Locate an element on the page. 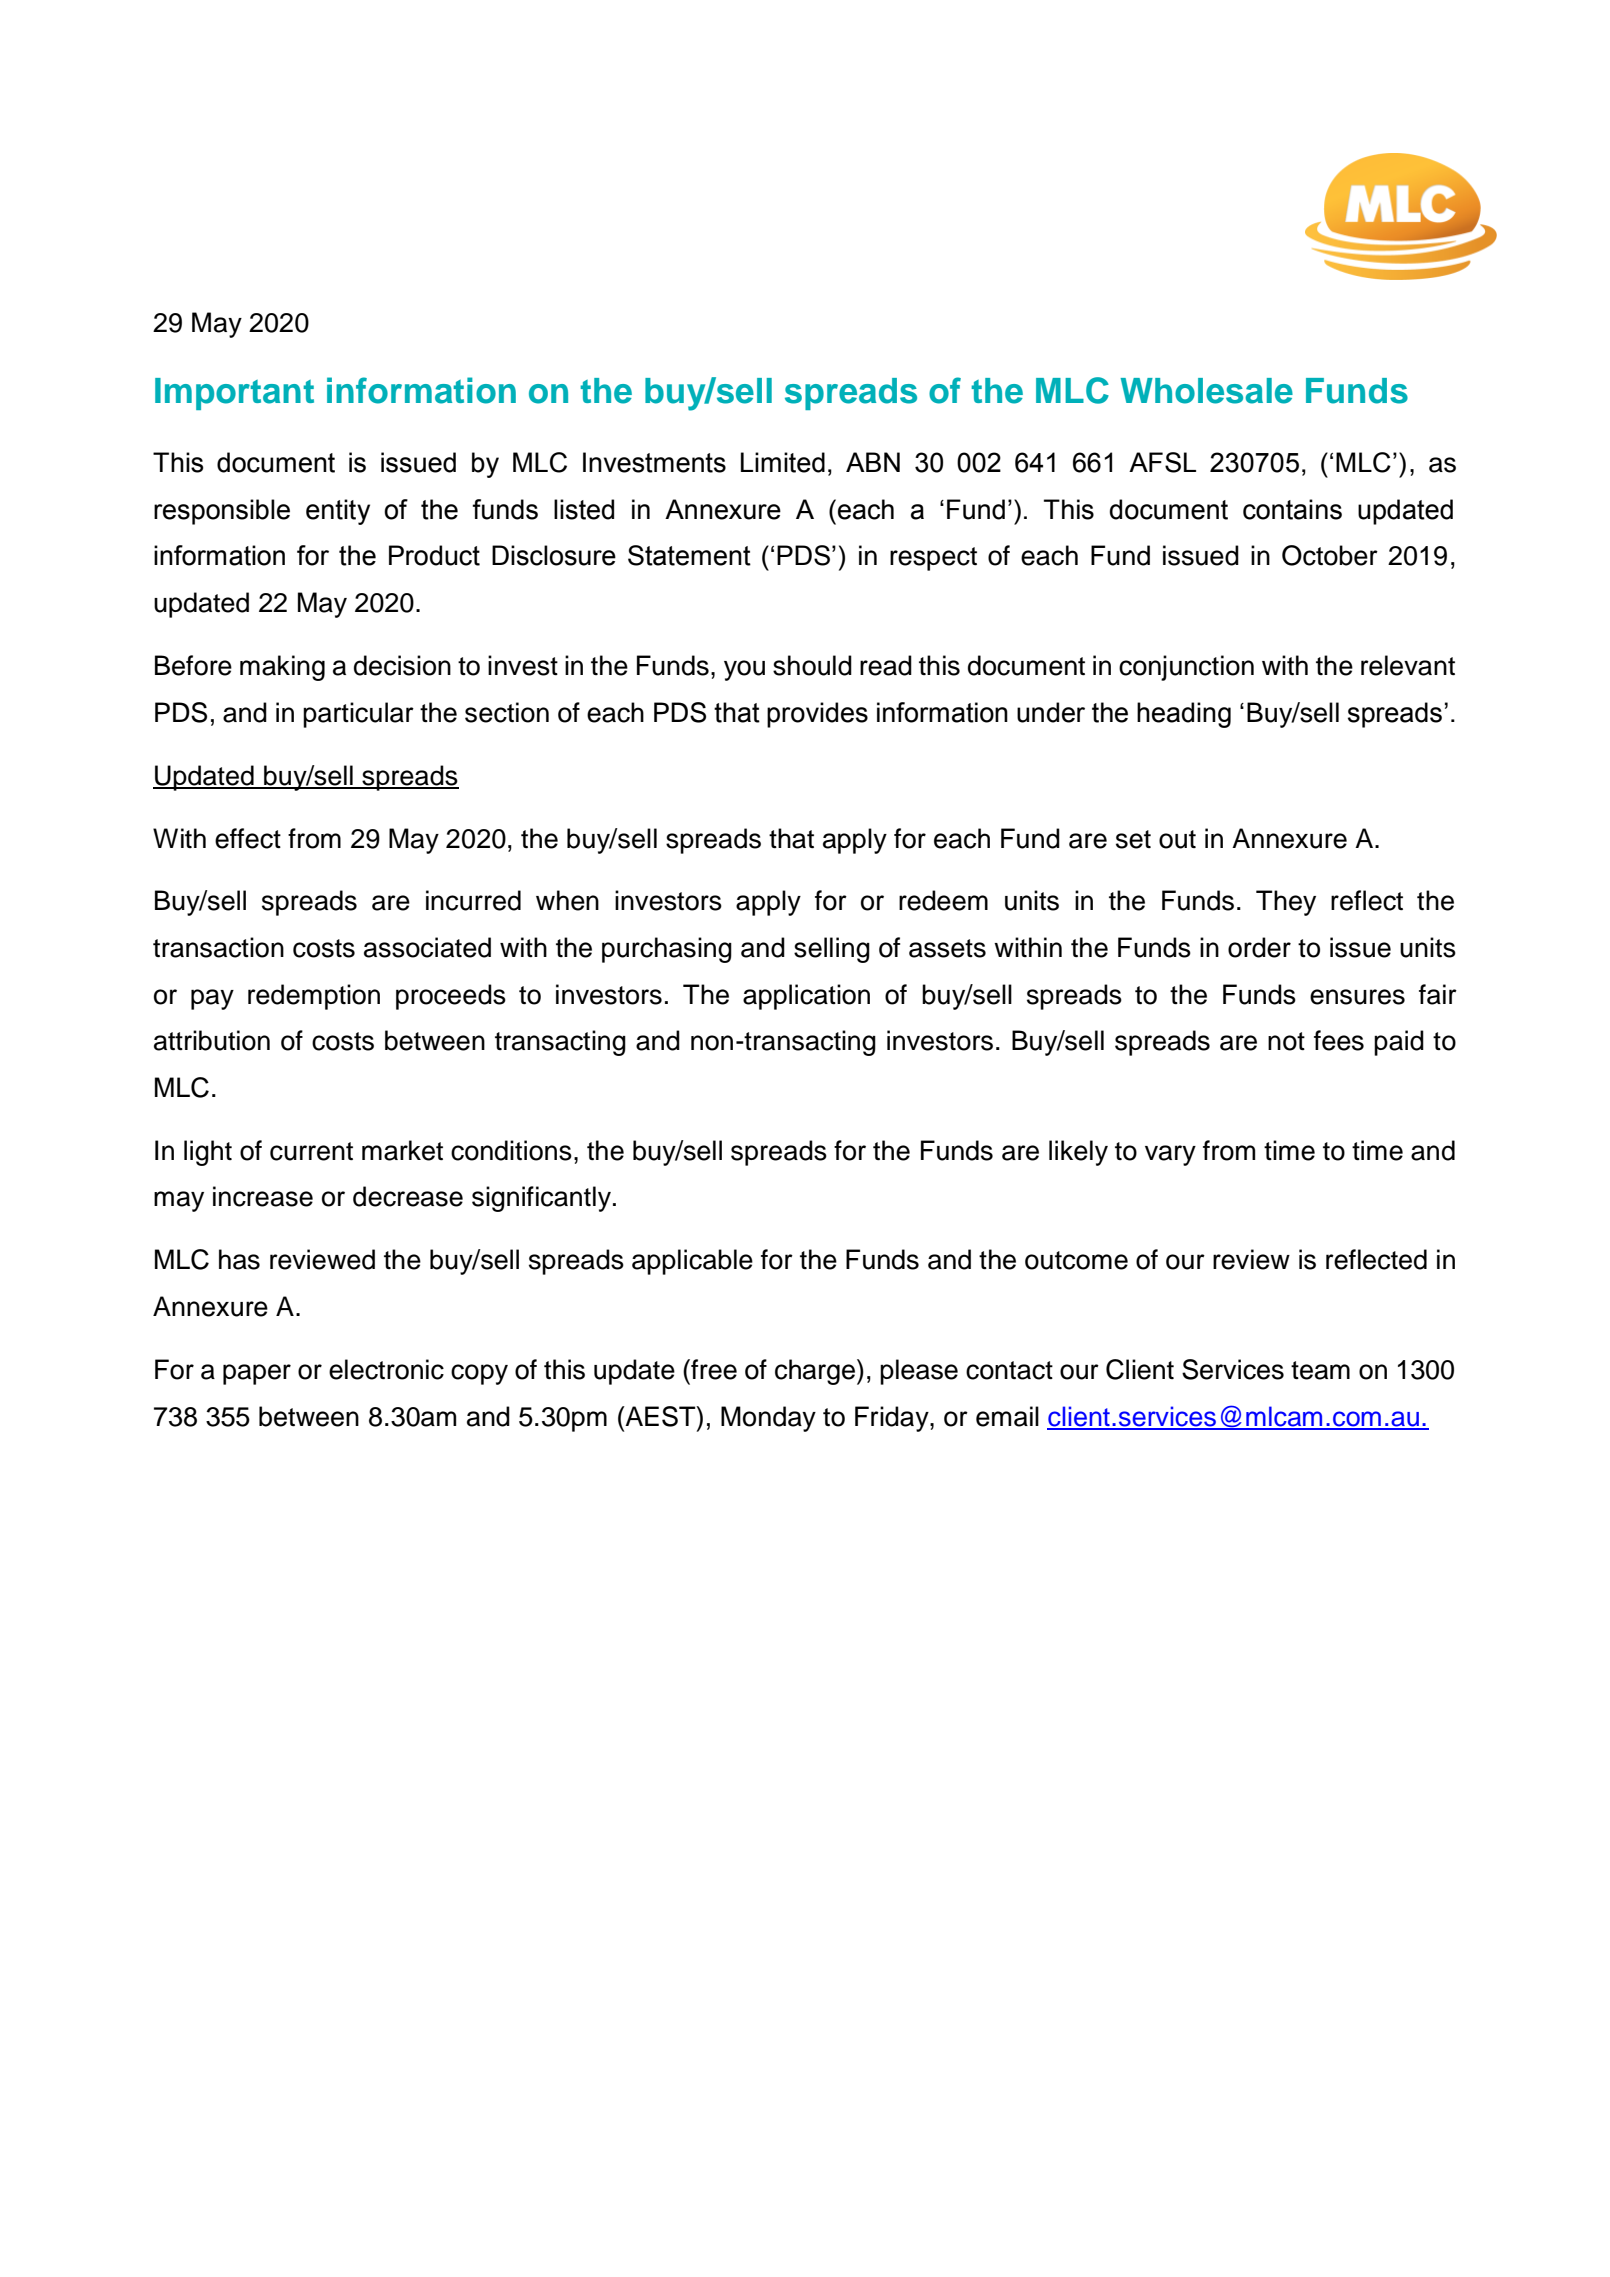 The width and height of the image is (1610, 2277). Important is located at coordinates (234, 394).
